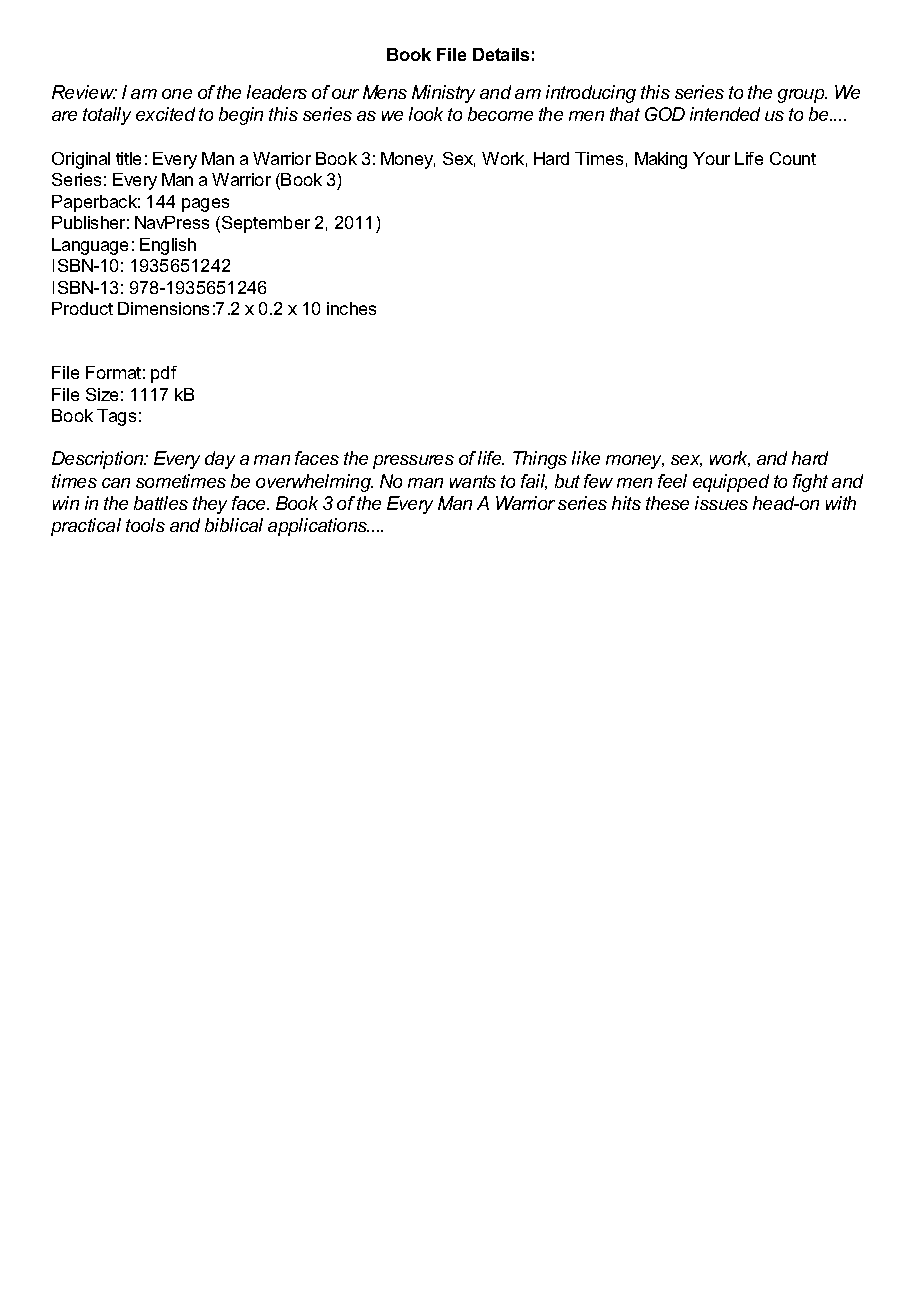  Describe the element at coordinates (205, 205) in the screenshot. I see `pages` at that location.
